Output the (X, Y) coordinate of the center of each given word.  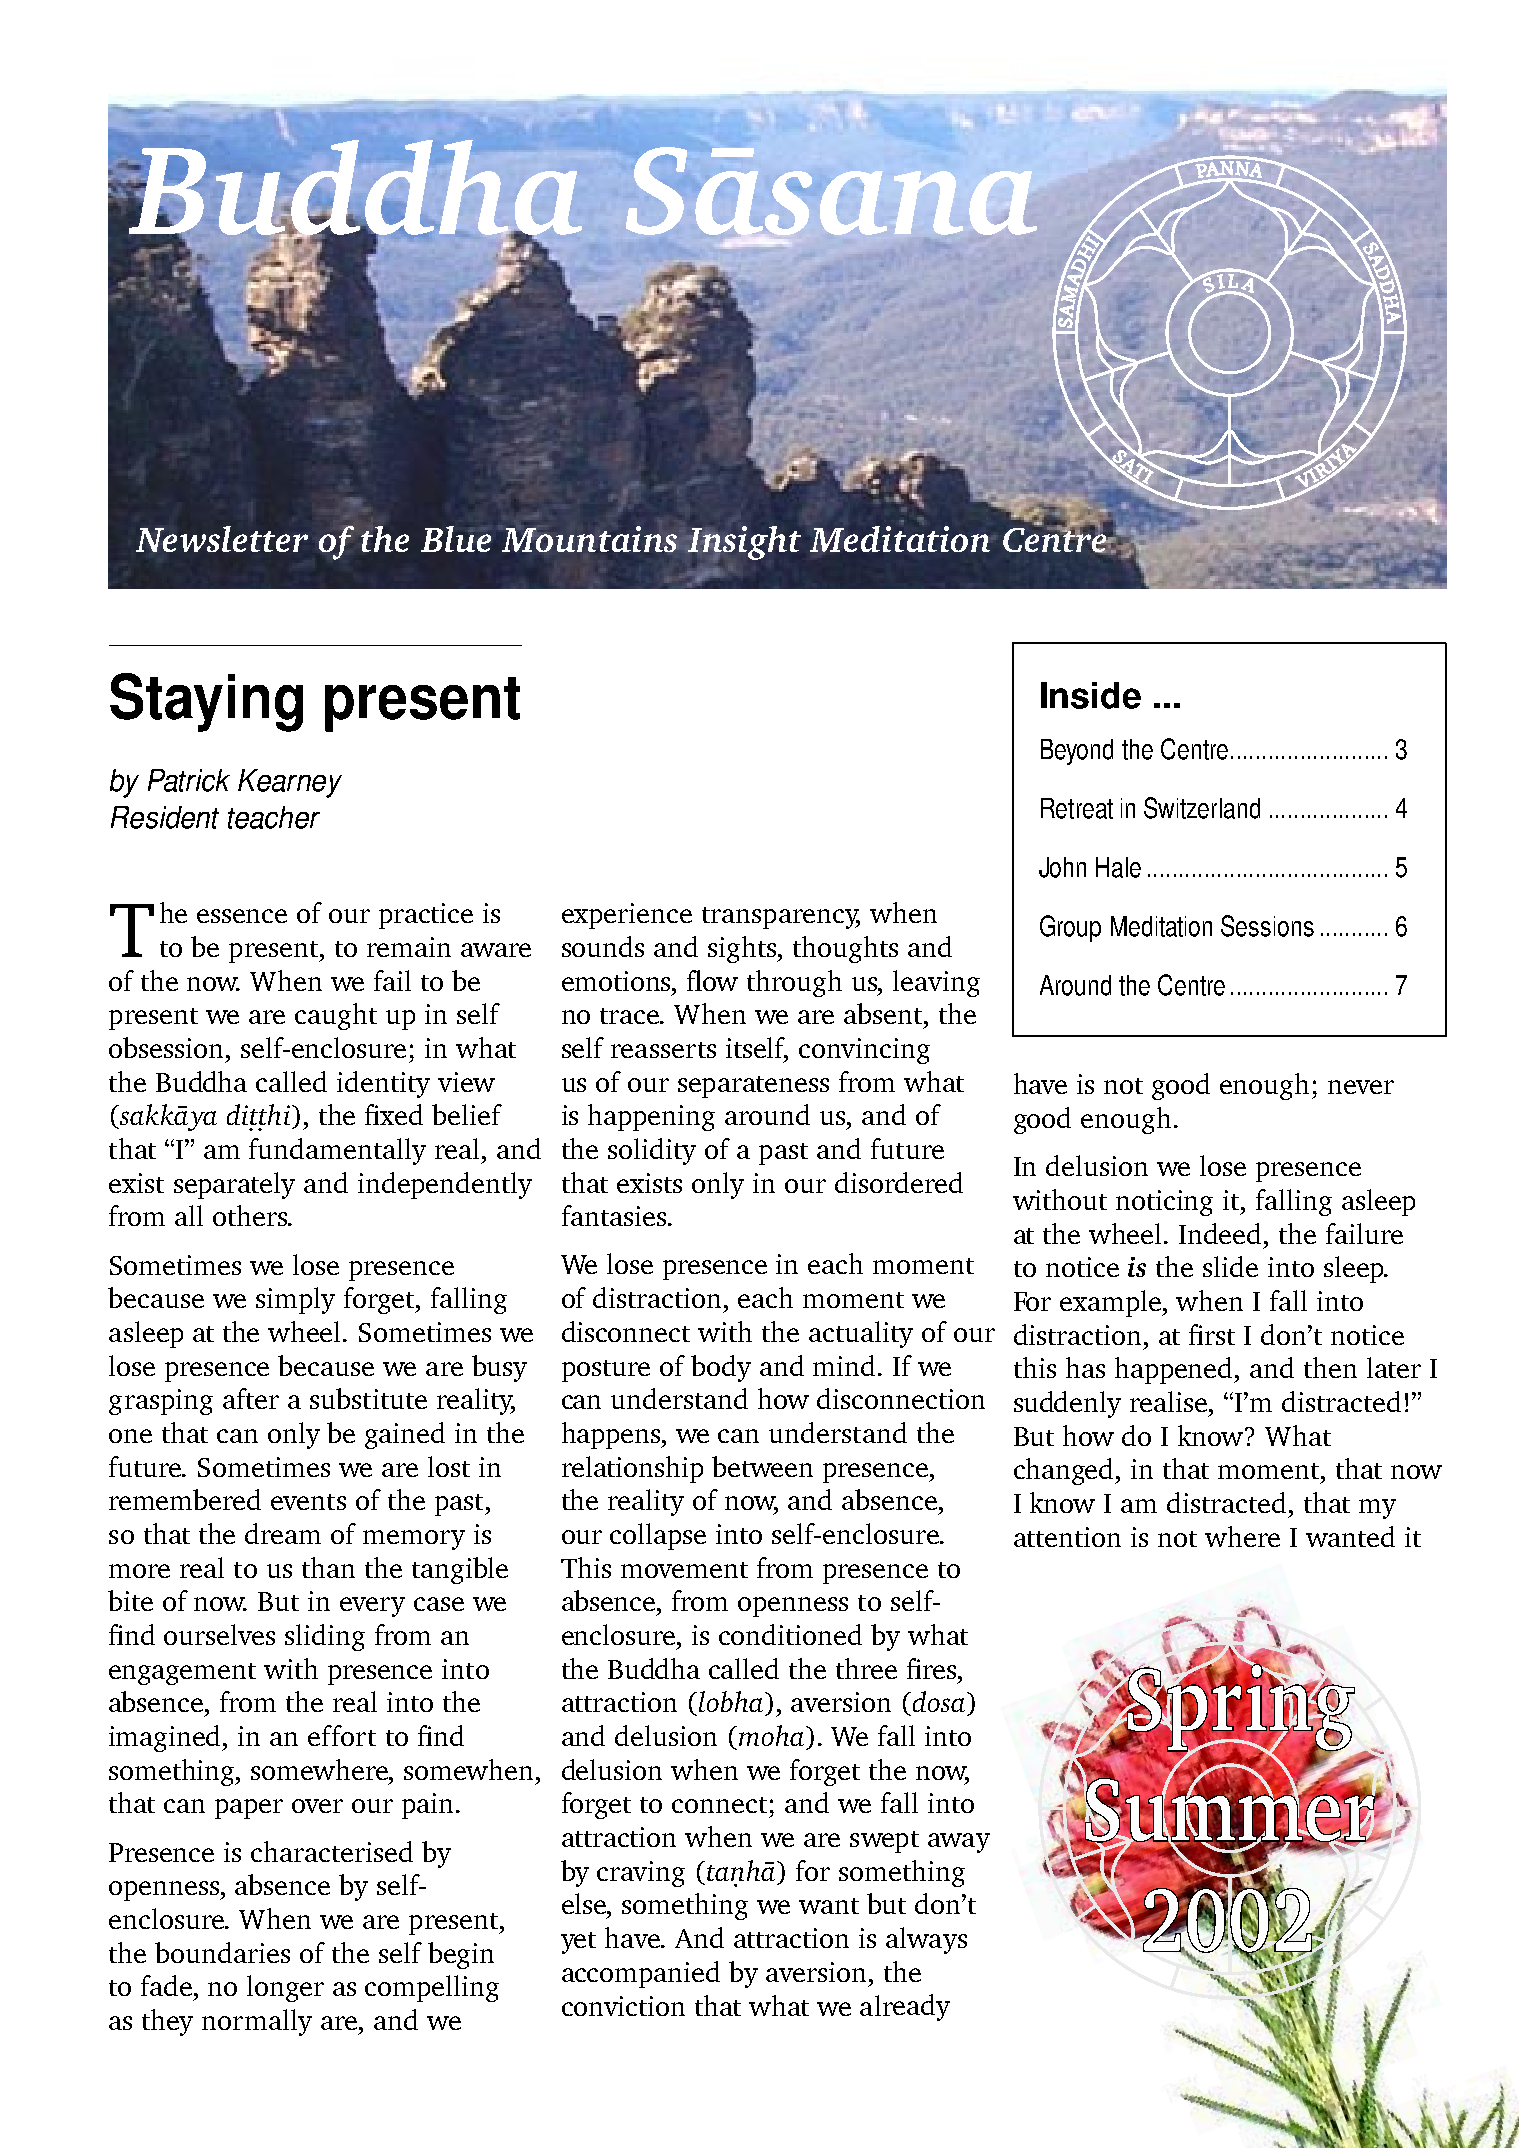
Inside (1091, 695)
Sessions (1267, 926)
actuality (861, 1334)
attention (1067, 1537)
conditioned (790, 1634)
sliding (325, 1637)
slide (1230, 1266)
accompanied (641, 1974)
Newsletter (222, 539)
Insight (743, 543)
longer (285, 1988)
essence (242, 916)
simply (295, 1300)
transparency (781, 918)
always (926, 1940)
